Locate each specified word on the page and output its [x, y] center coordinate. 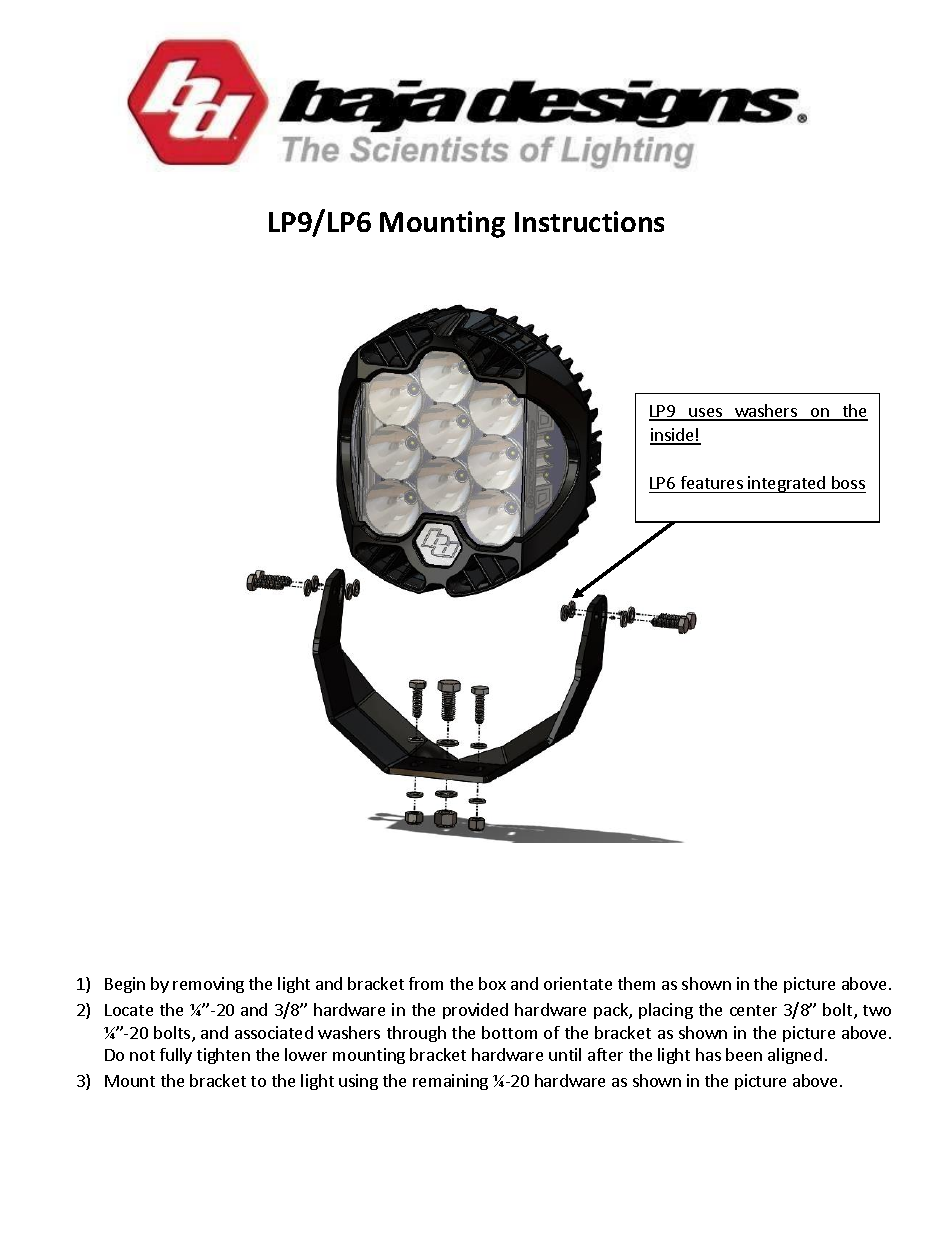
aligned [795, 1056]
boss [848, 482]
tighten [223, 1056]
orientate [578, 983]
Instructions [589, 221]
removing [208, 985]
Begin [125, 985]
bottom [509, 1032]
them [636, 983]
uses [706, 414]
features [712, 482]
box [492, 983]
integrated [787, 484]
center [753, 1010]
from [426, 983]
